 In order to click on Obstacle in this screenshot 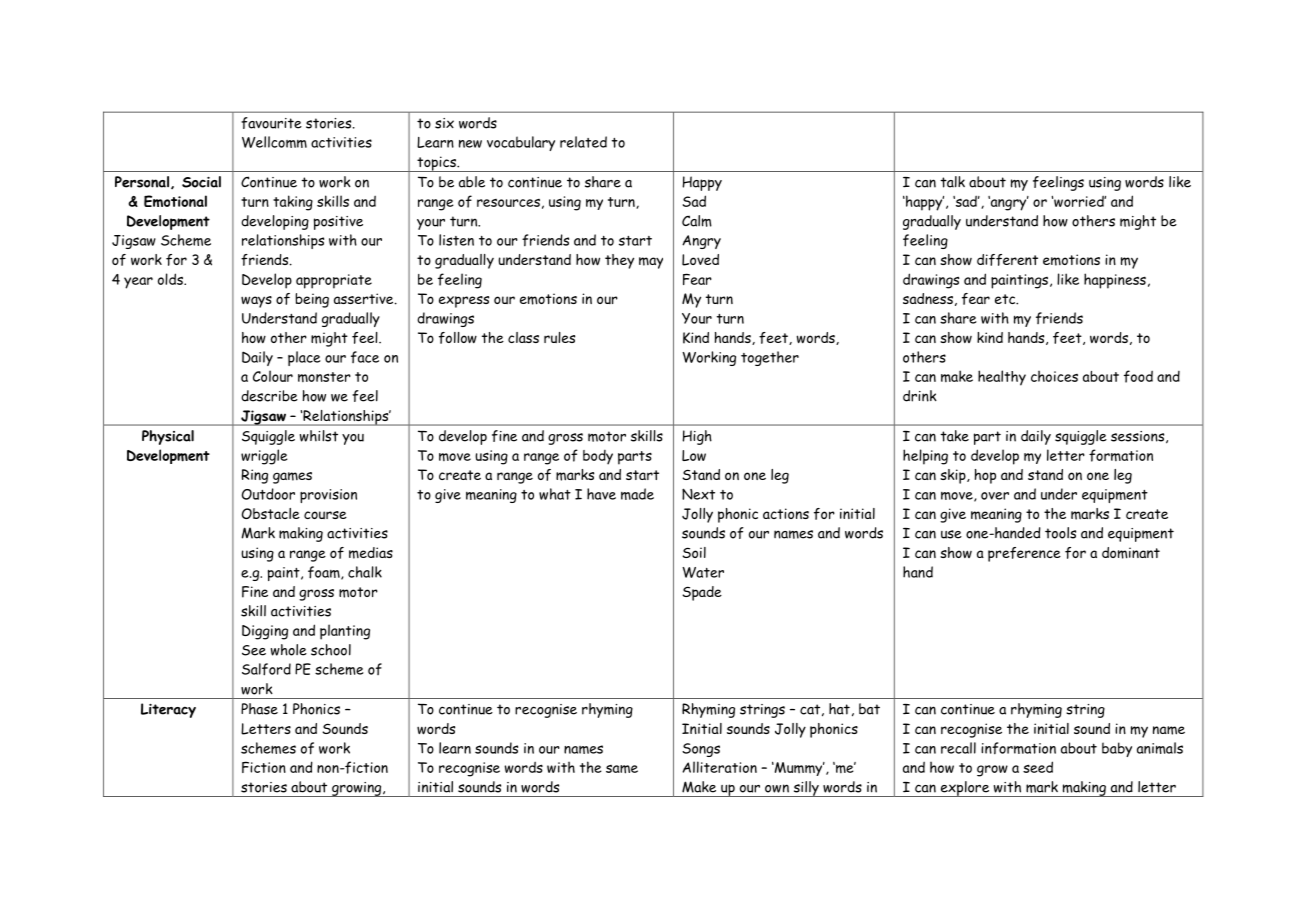, I will do `click(271, 513)`.
